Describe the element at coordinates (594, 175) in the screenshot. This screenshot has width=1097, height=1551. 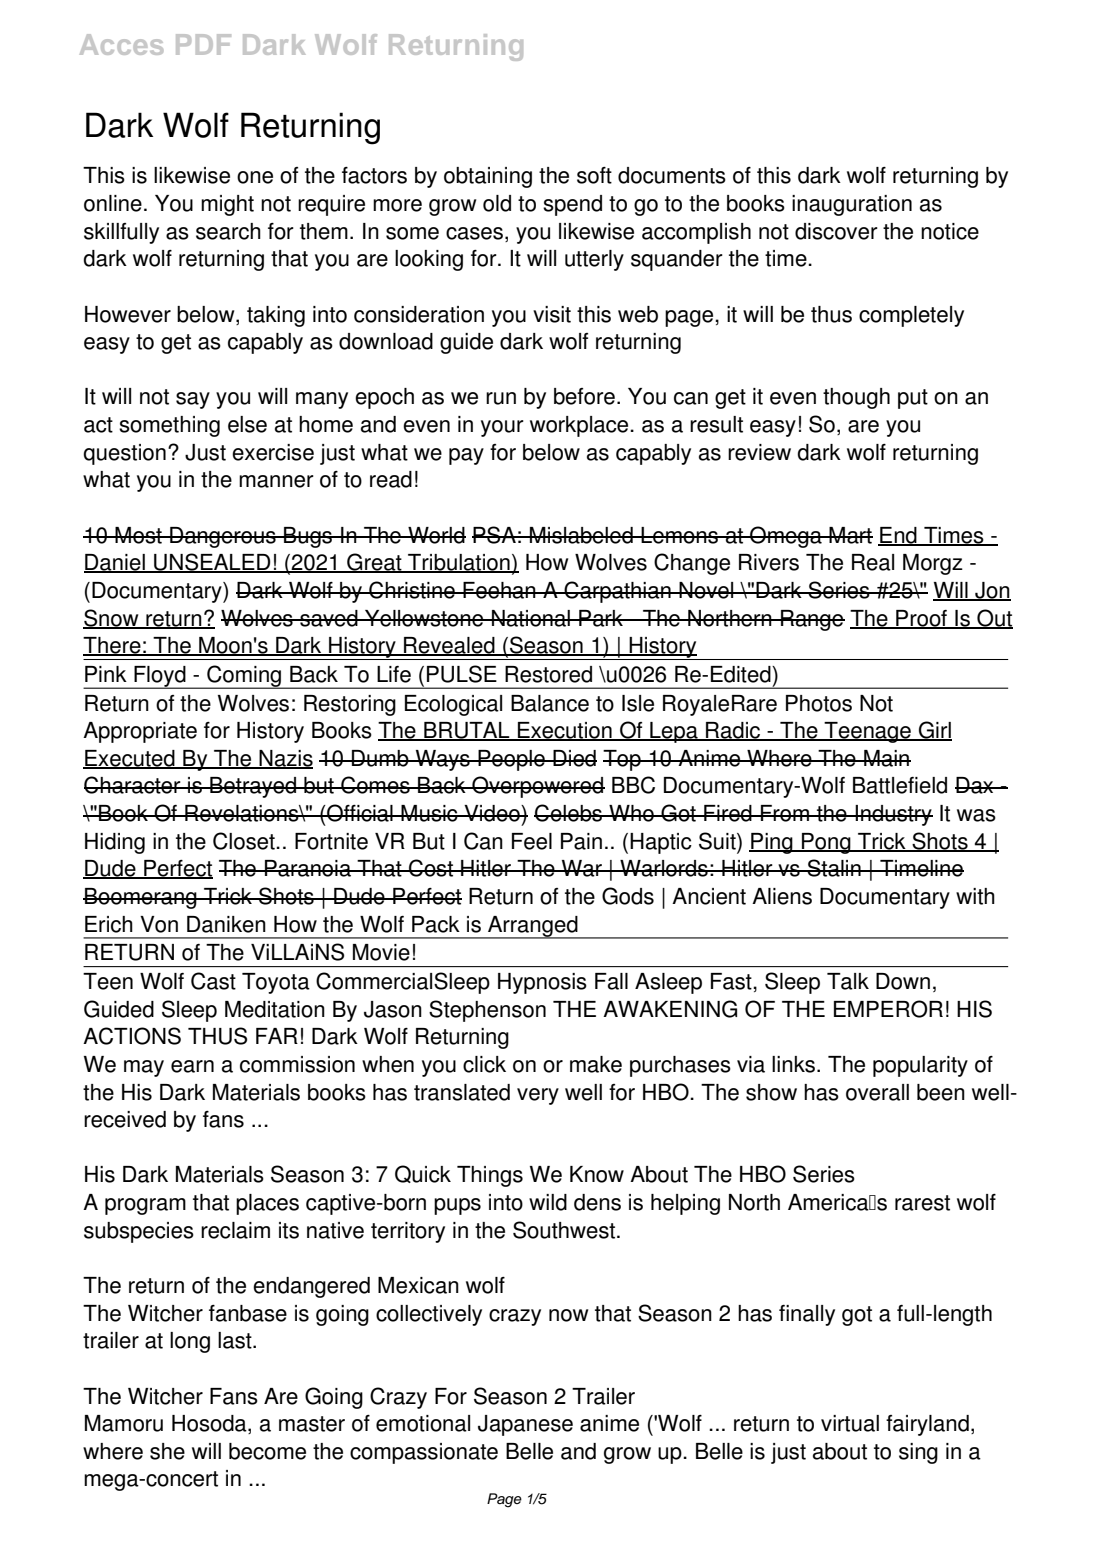
I see `soft` at that location.
